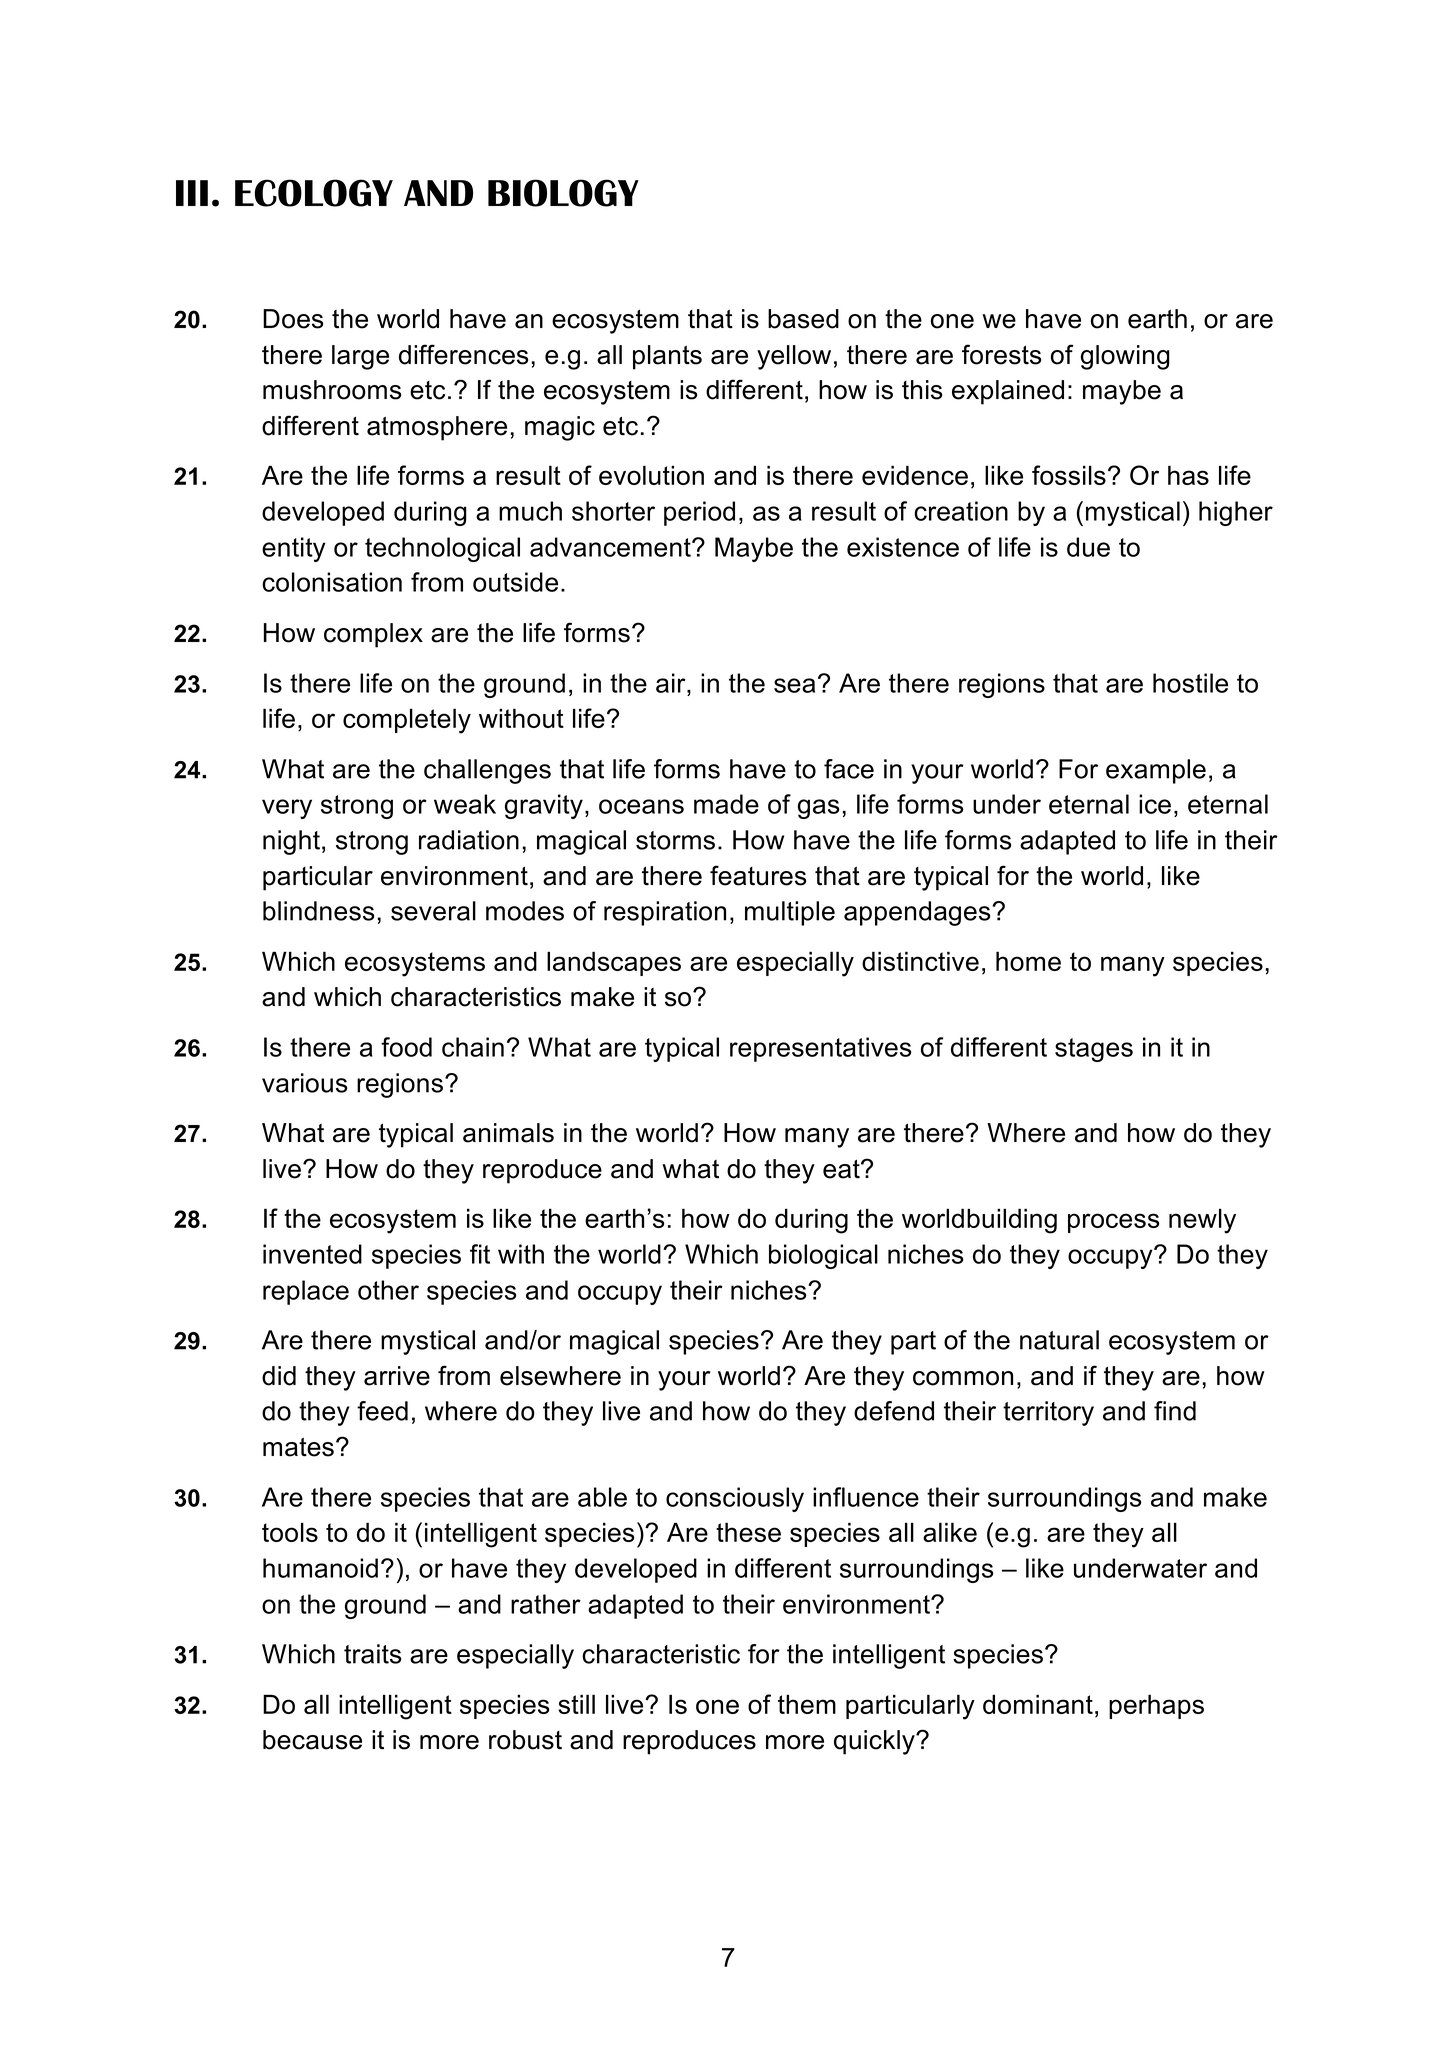 This screenshot has height=2059, width=1455. I want to click on based, so click(803, 319).
